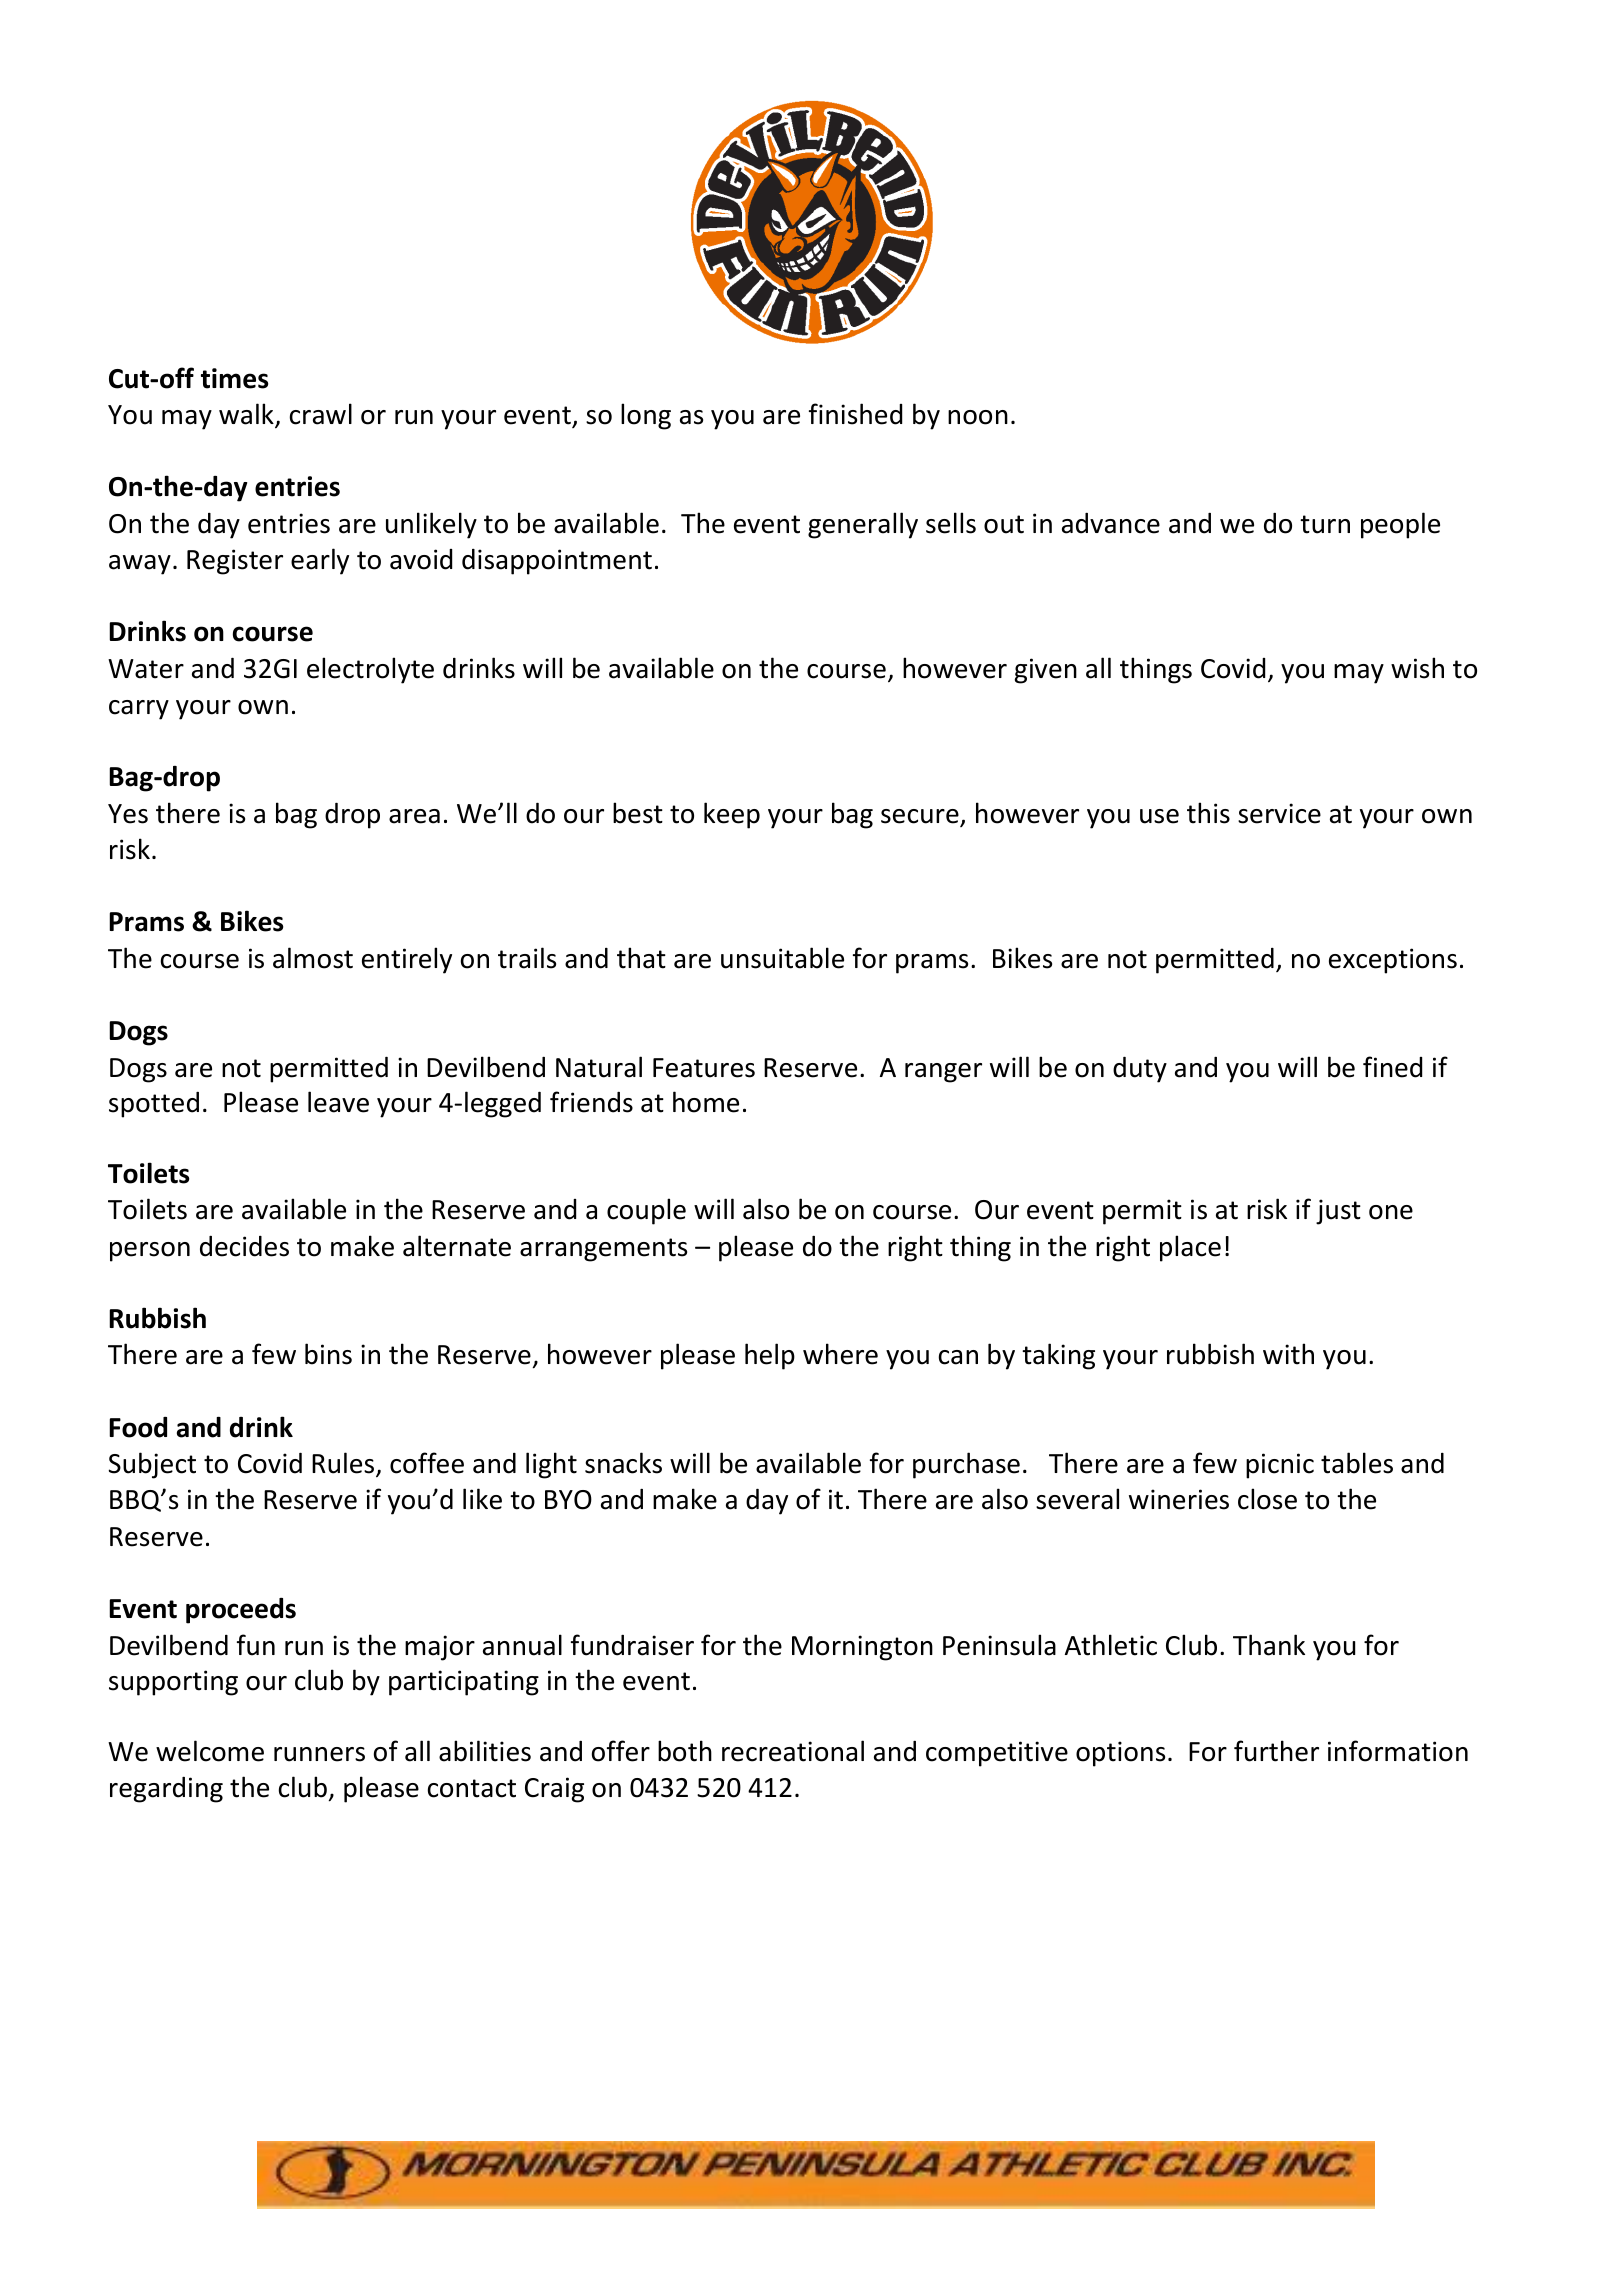 This screenshot has height=2272, width=1609. What do you see at coordinates (855, 414) in the screenshot?
I see `finished` at bounding box center [855, 414].
